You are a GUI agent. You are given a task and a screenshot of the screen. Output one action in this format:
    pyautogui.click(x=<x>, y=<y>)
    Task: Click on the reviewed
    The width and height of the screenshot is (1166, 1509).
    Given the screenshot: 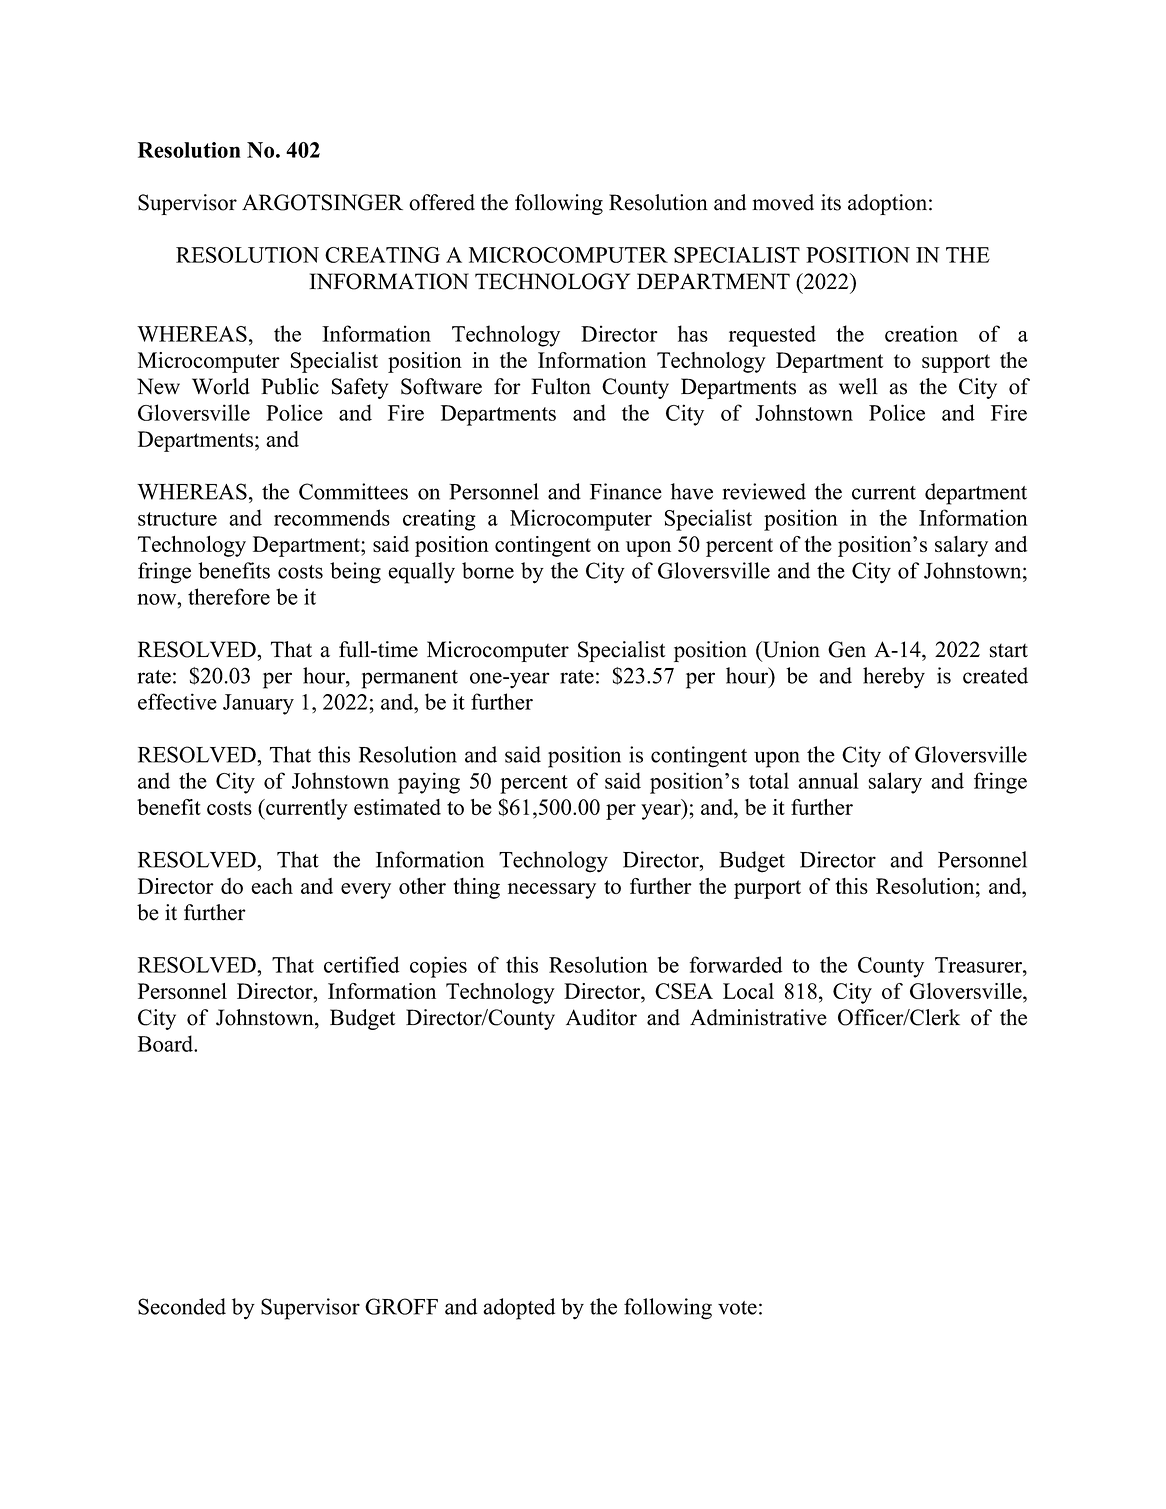 What is the action you would take?
    pyautogui.click(x=764, y=491)
